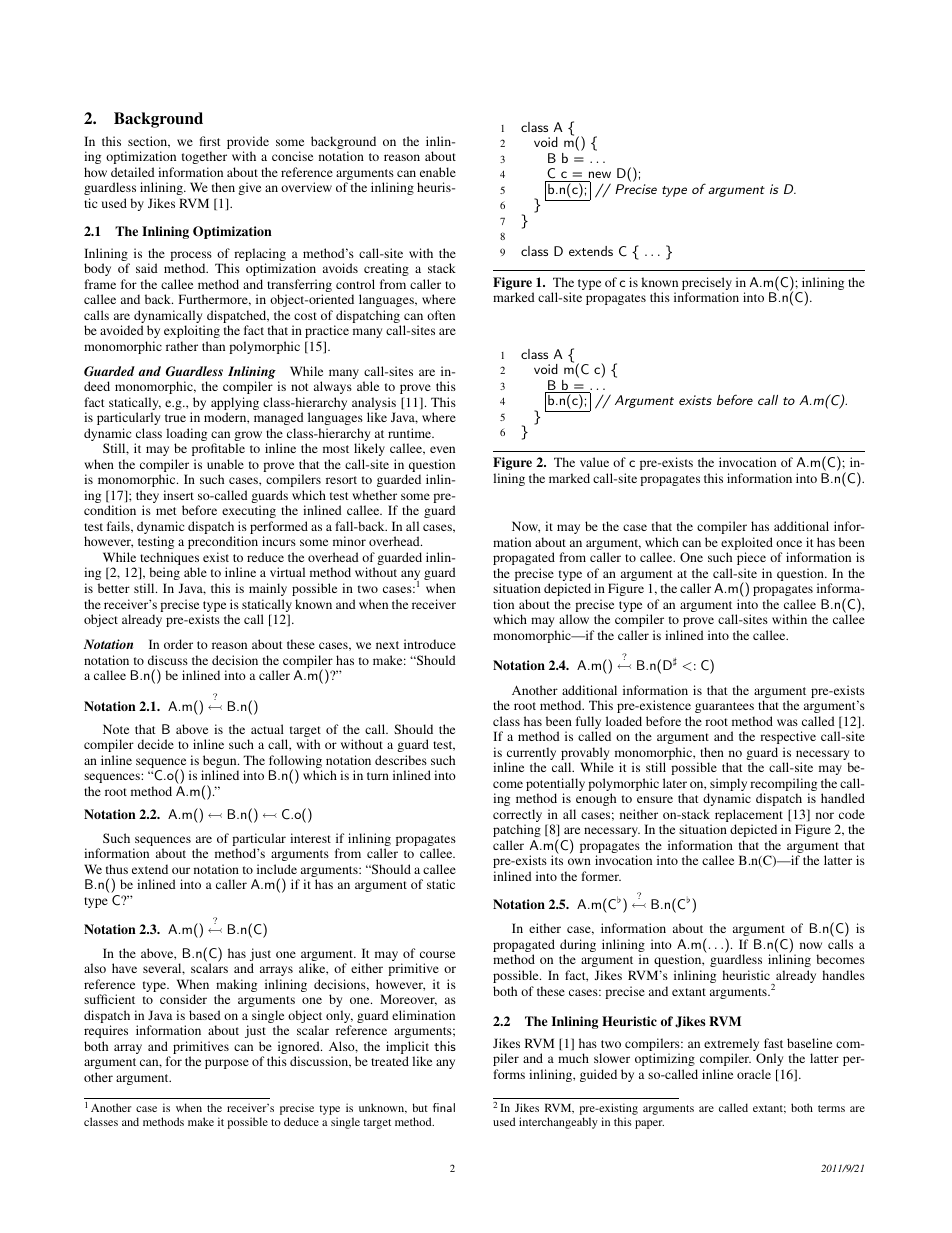 This screenshot has height=1233, width=952. Describe the element at coordinates (227, 1064) in the screenshot. I see `purpose` at that location.
